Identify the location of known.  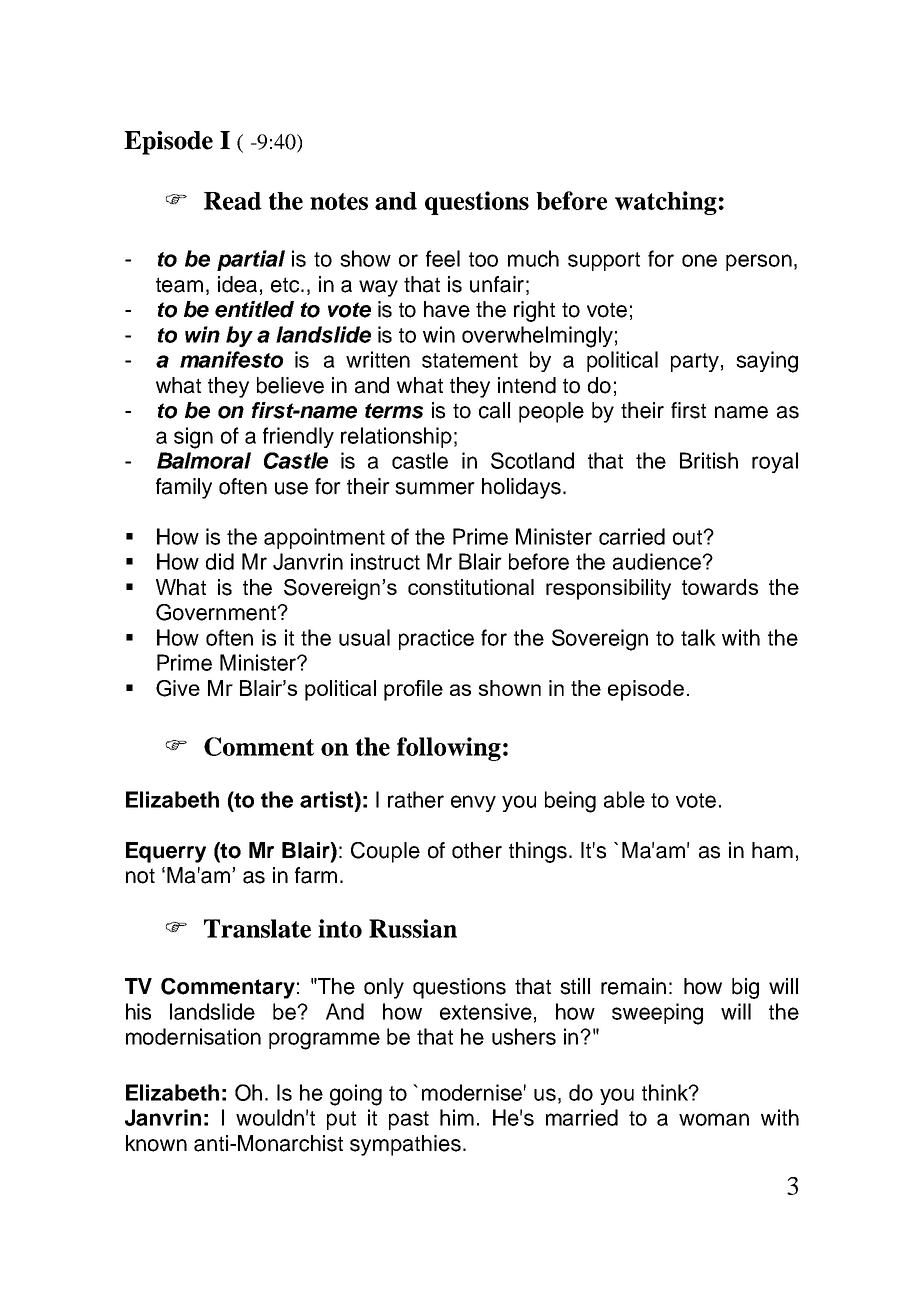
(156, 1143).
